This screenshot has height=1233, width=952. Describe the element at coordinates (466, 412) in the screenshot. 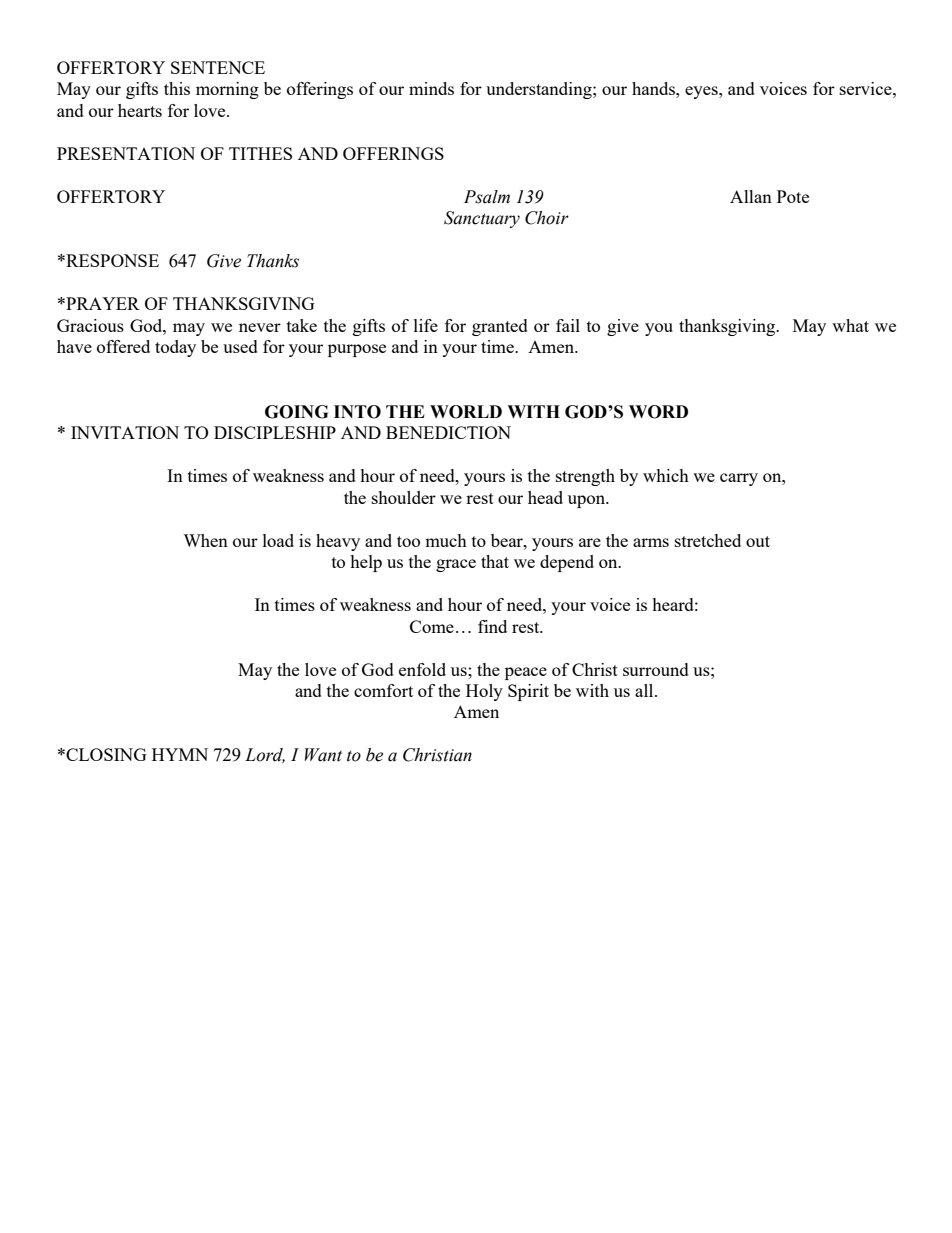

I see `WORLD` at that location.
